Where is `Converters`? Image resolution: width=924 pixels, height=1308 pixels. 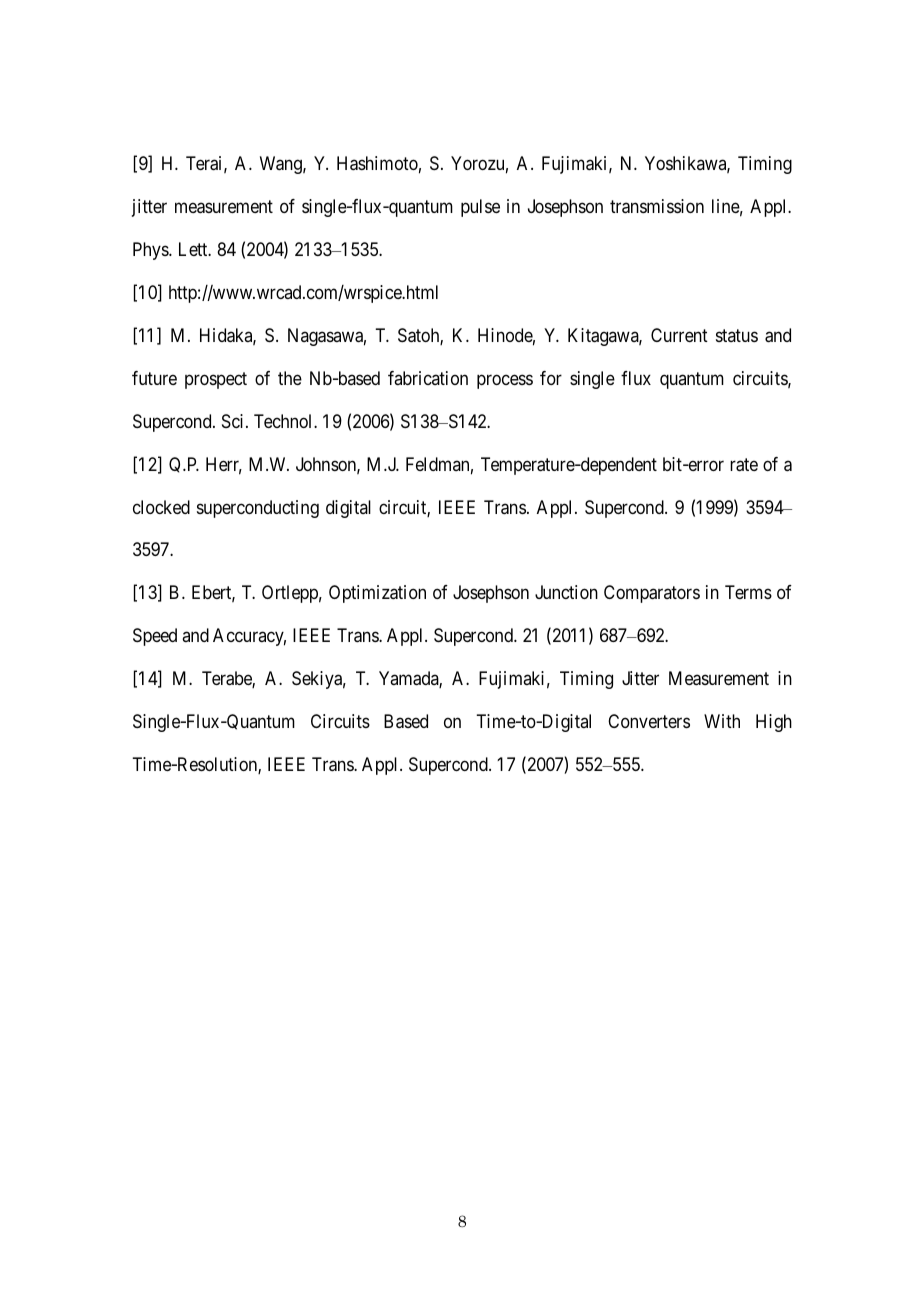 Converters is located at coordinates (649, 721).
